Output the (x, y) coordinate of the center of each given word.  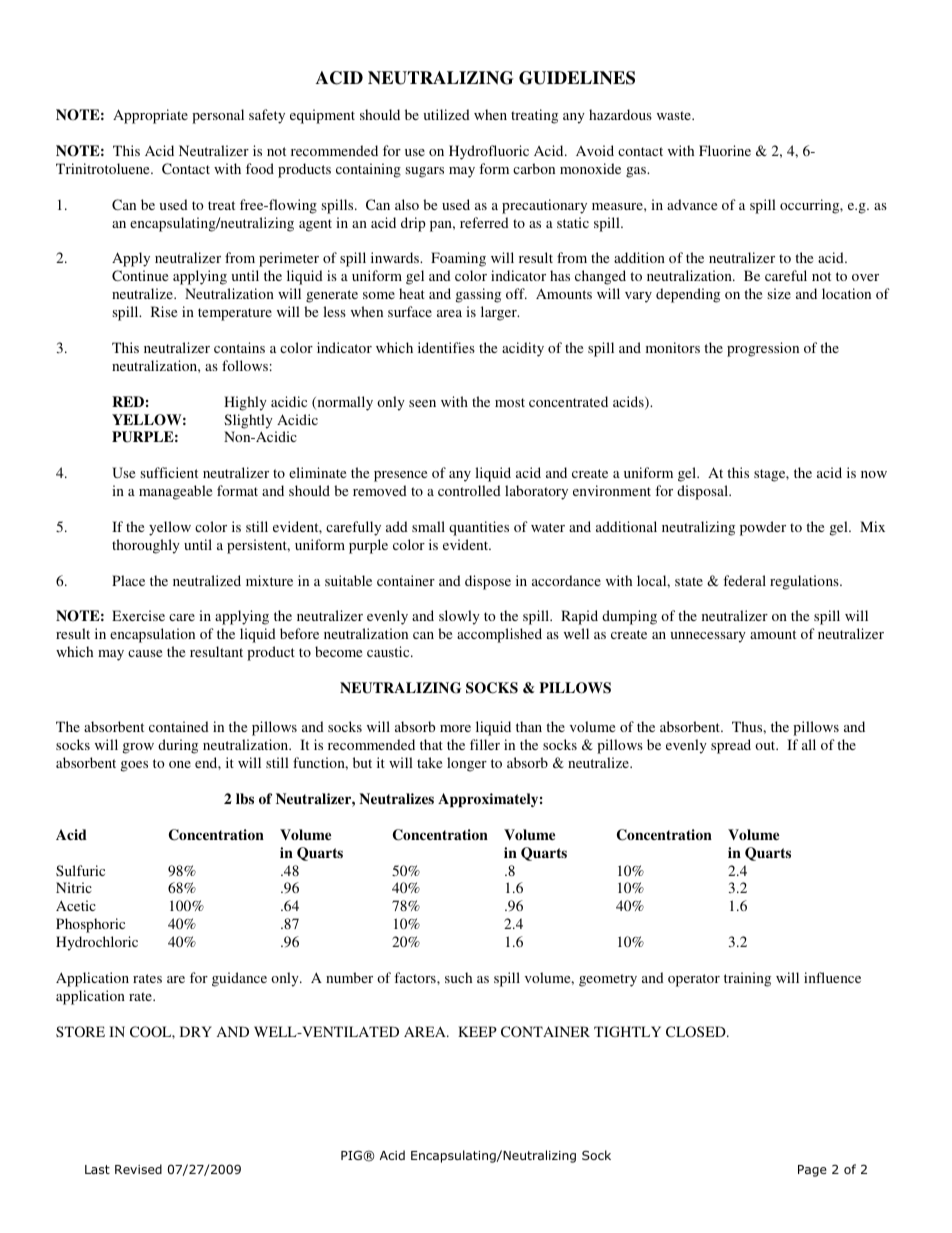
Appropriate (150, 116)
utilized (446, 114)
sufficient (169, 472)
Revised (138, 1169)
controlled (469, 490)
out (766, 745)
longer (467, 764)
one (180, 764)
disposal (703, 492)
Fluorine (725, 150)
